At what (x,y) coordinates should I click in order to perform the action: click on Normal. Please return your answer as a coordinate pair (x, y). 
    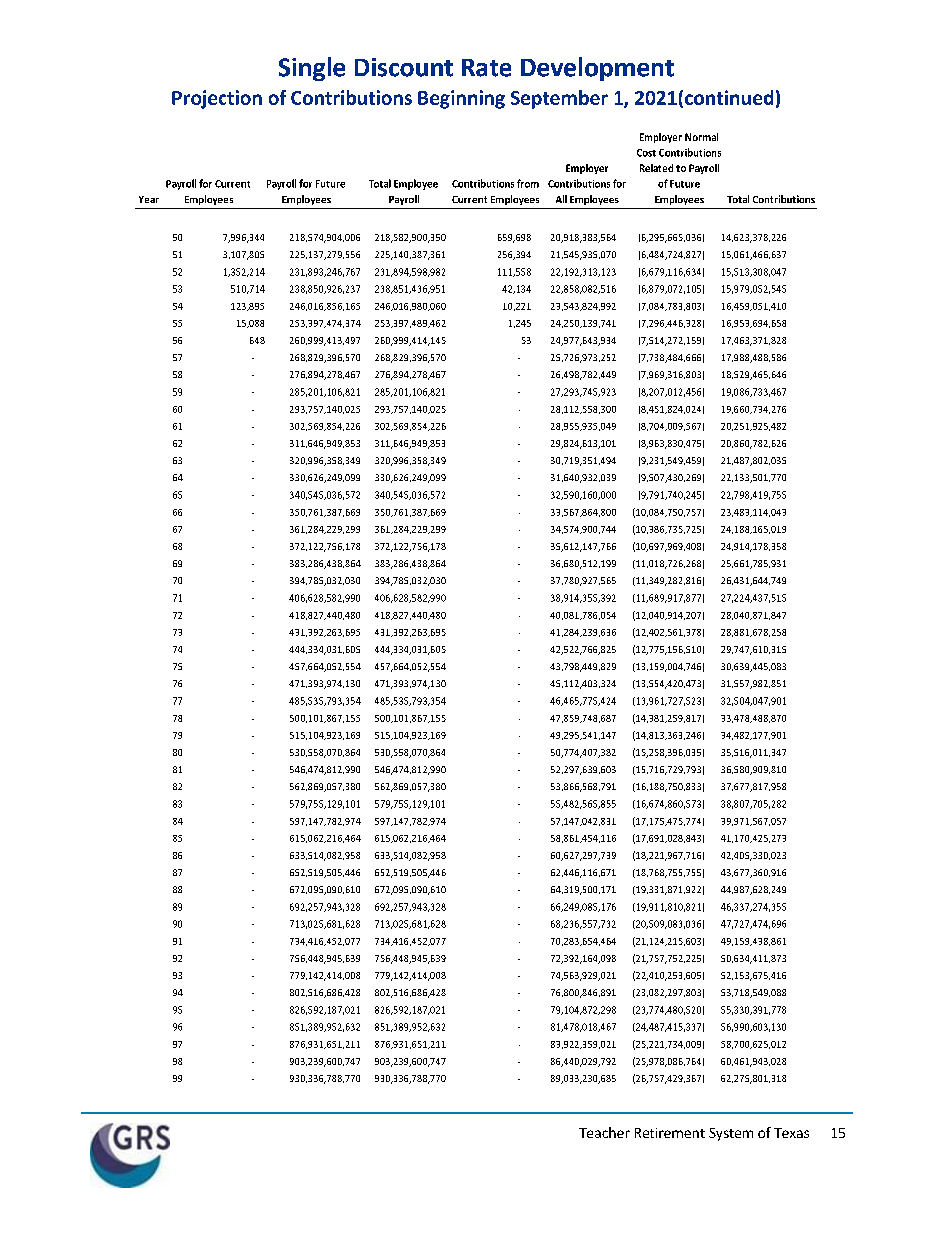
    Looking at the image, I should click on (701, 137).
